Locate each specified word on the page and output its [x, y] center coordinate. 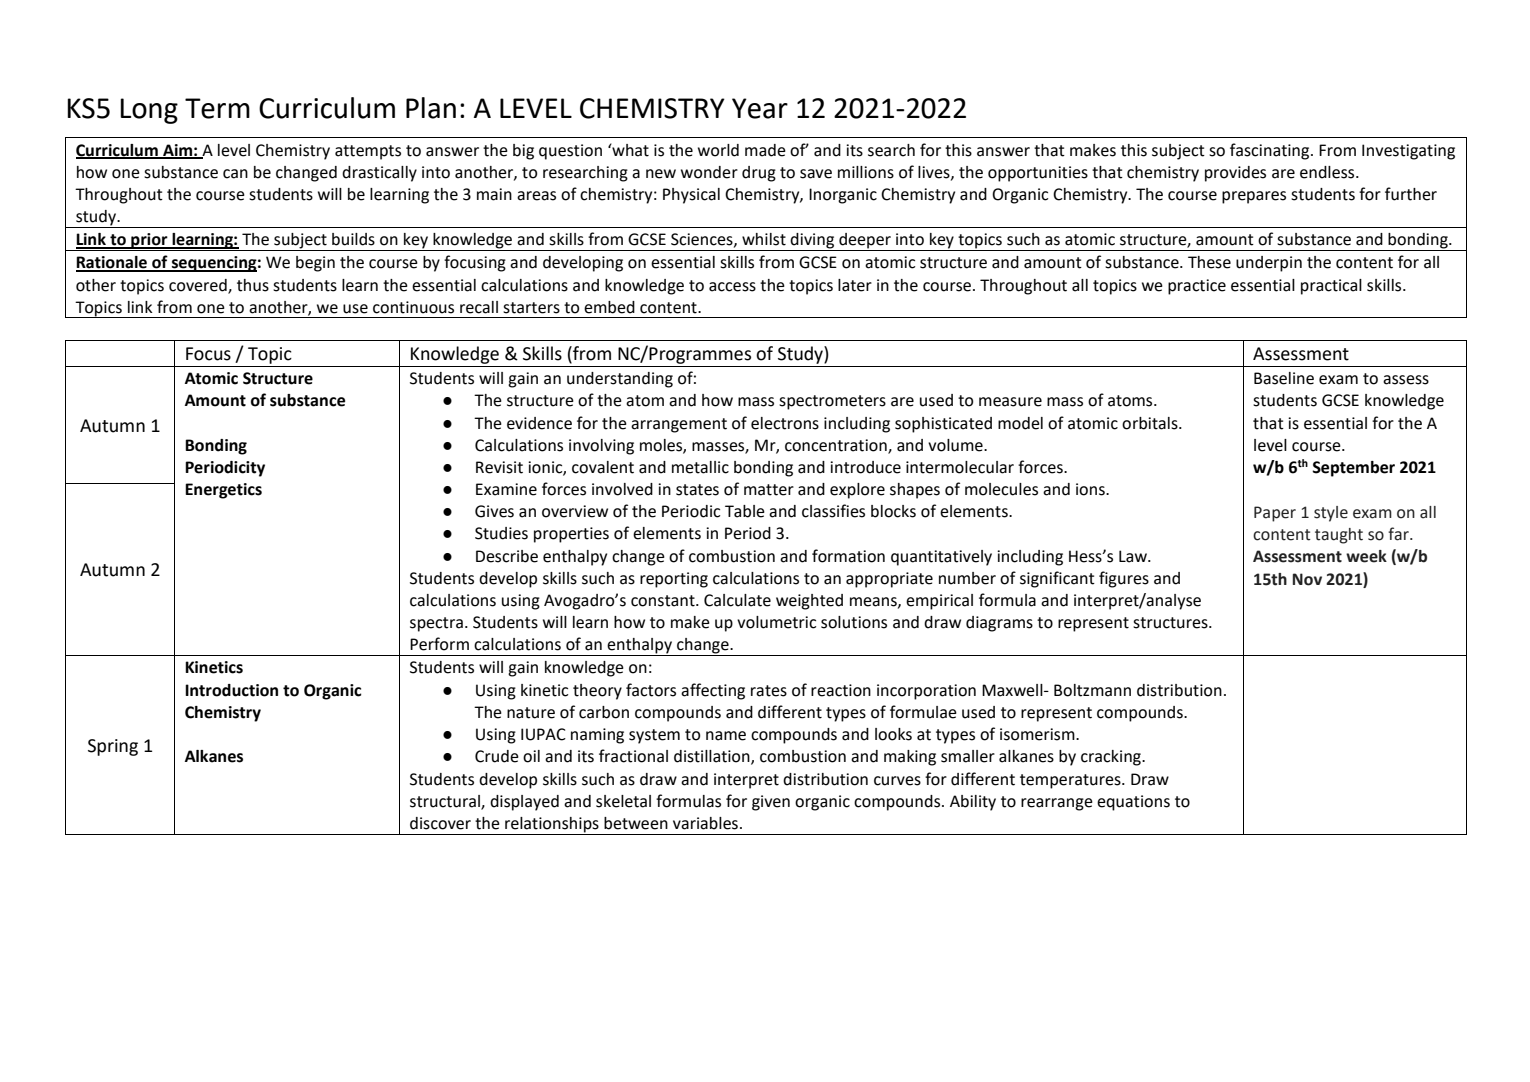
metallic [700, 467]
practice [1197, 287]
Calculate [737, 600]
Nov [1307, 579]
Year [760, 108]
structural [446, 802]
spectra [436, 624]
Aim [177, 151]
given [771, 803]
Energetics [223, 491]
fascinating [1271, 151]
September [1353, 469]
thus [253, 285]
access [732, 287]
